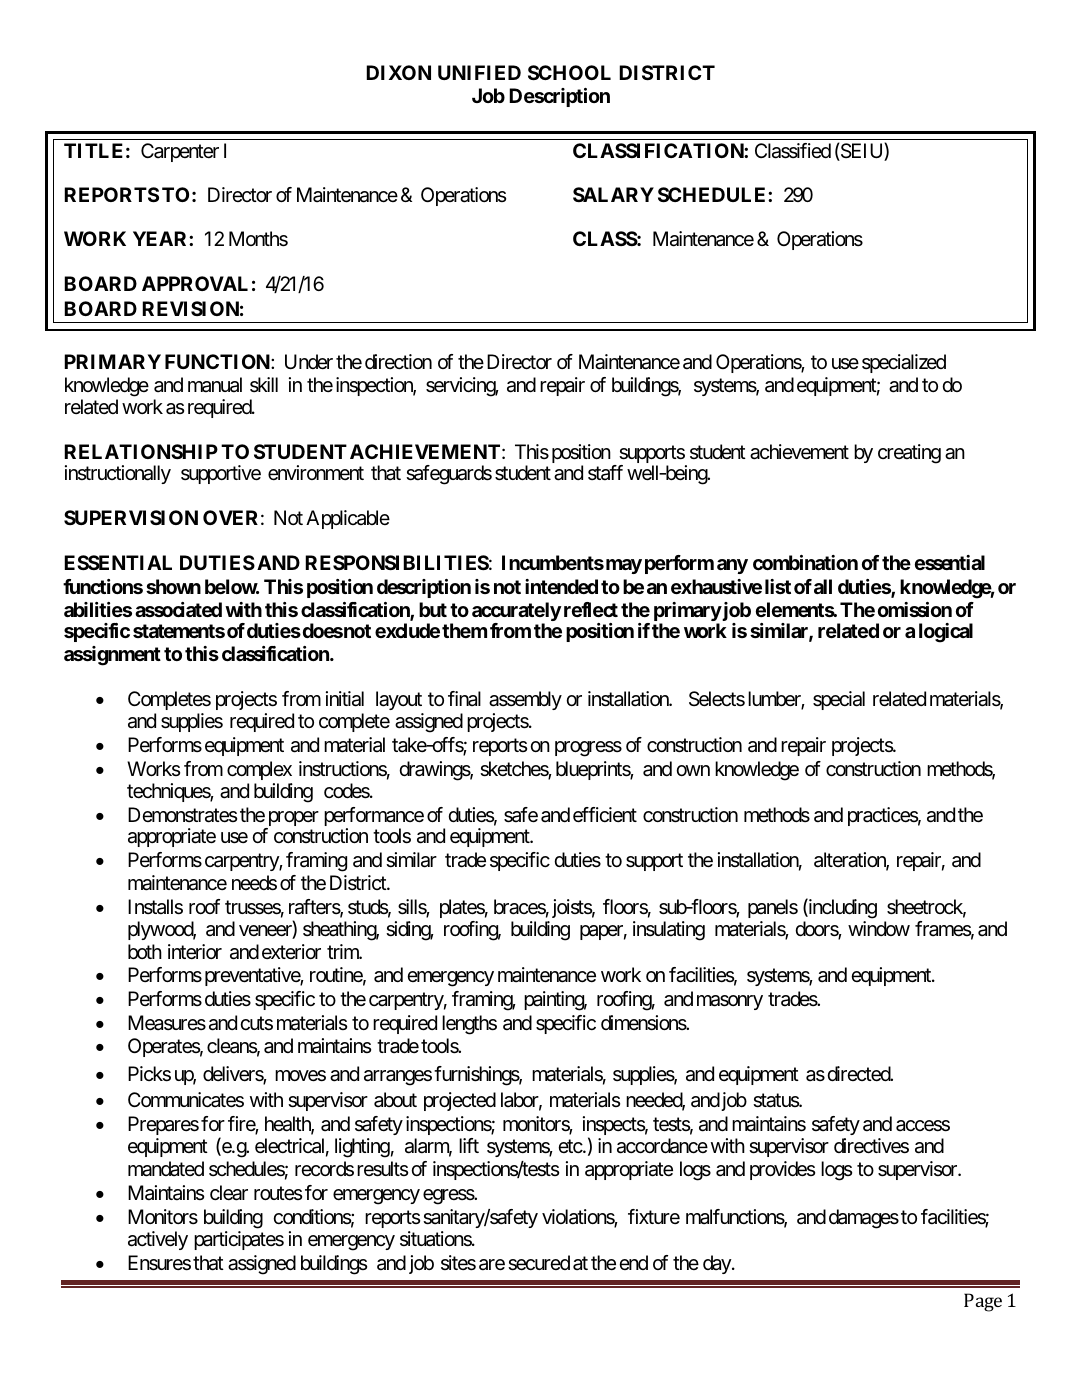 Image resolution: width=1081 pixels, height=1399 pixels. Describe the element at coordinates (539, 1263) in the document. I see `secured` at that location.
